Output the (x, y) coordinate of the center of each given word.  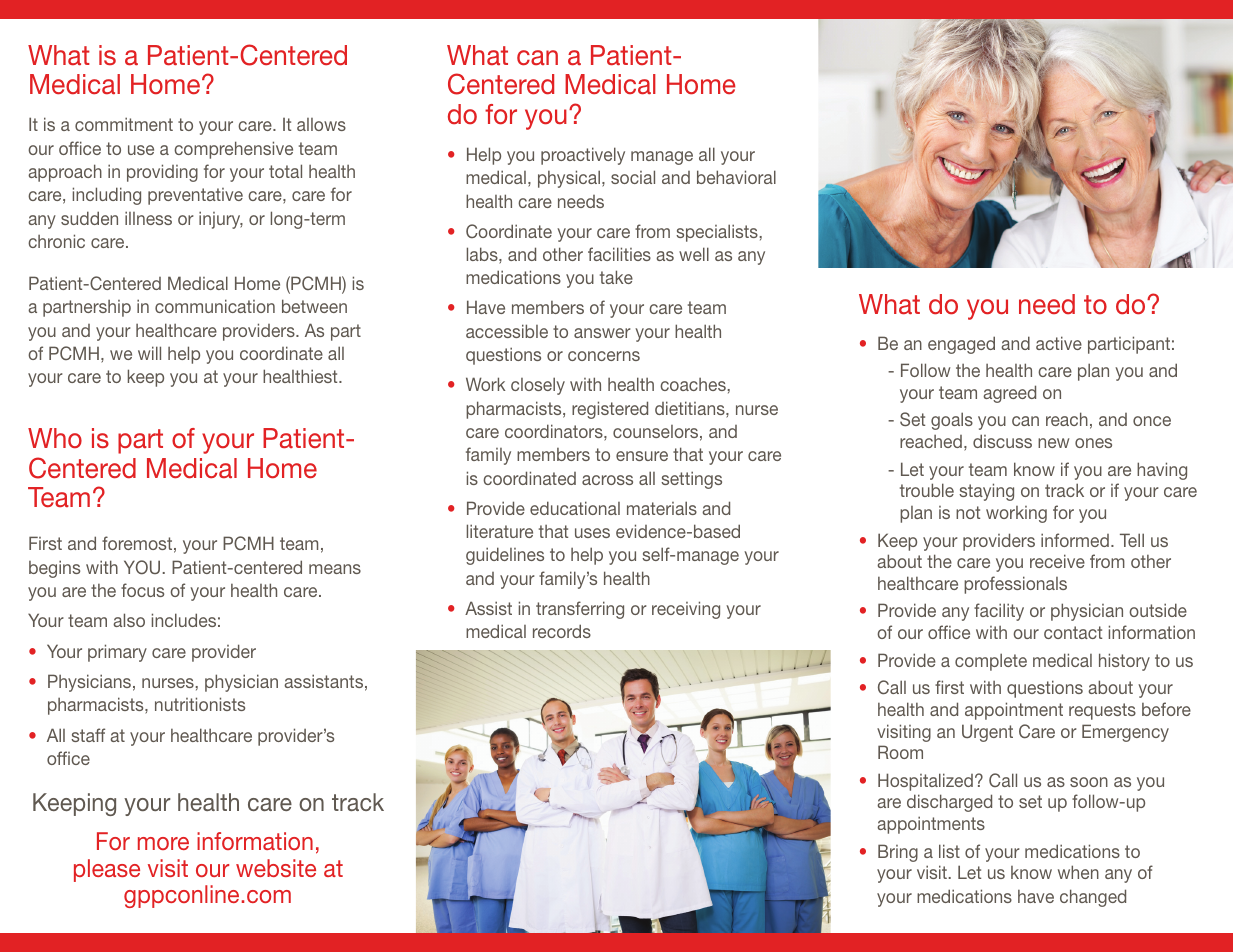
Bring (898, 853)
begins (54, 569)
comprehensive (233, 150)
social (633, 177)
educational (575, 508)
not (968, 512)
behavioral (736, 177)
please (107, 870)
